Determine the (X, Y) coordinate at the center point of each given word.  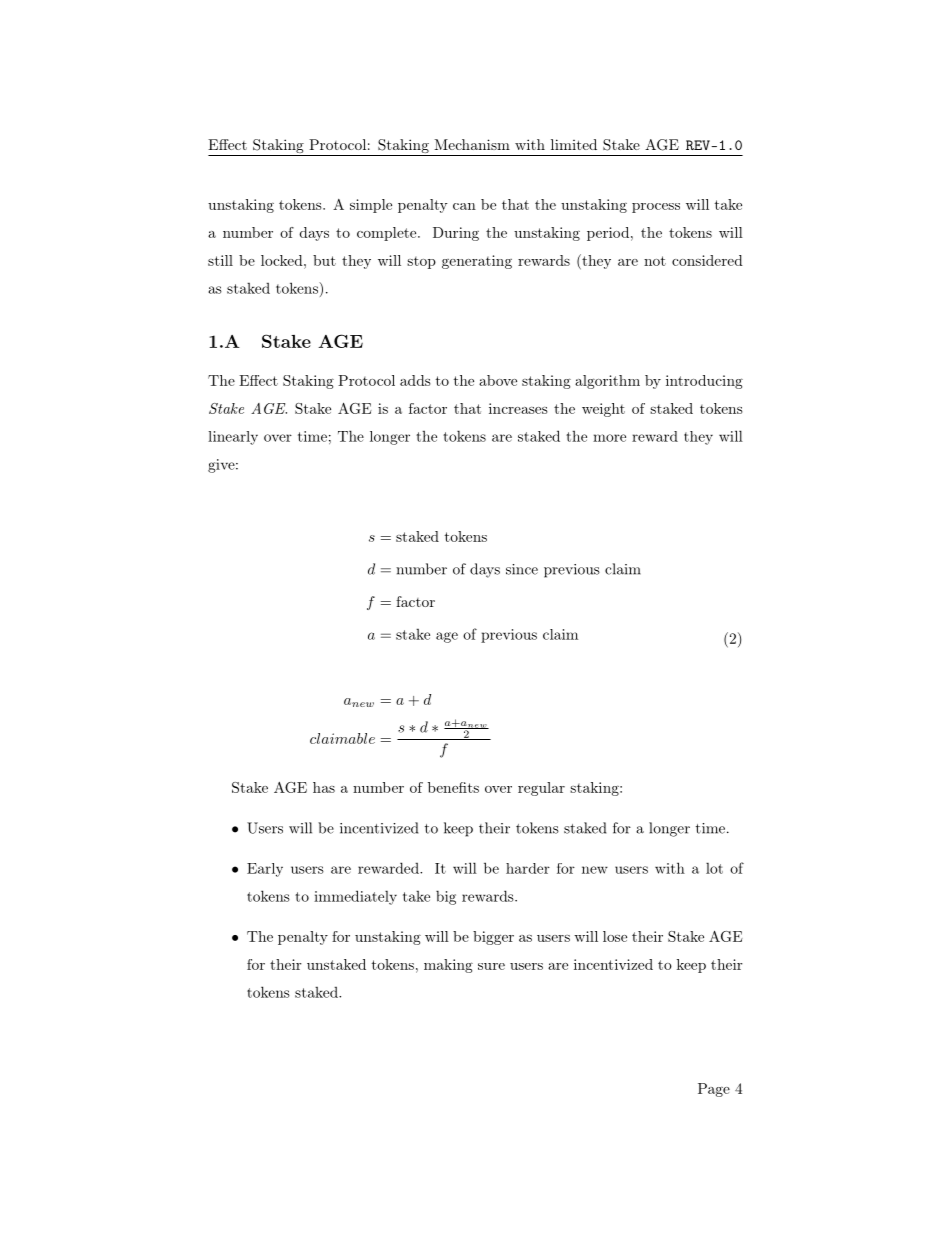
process (656, 208)
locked (283, 260)
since (522, 569)
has (324, 787)
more (609, 438)
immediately (355, 897)
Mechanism (472, 144)
